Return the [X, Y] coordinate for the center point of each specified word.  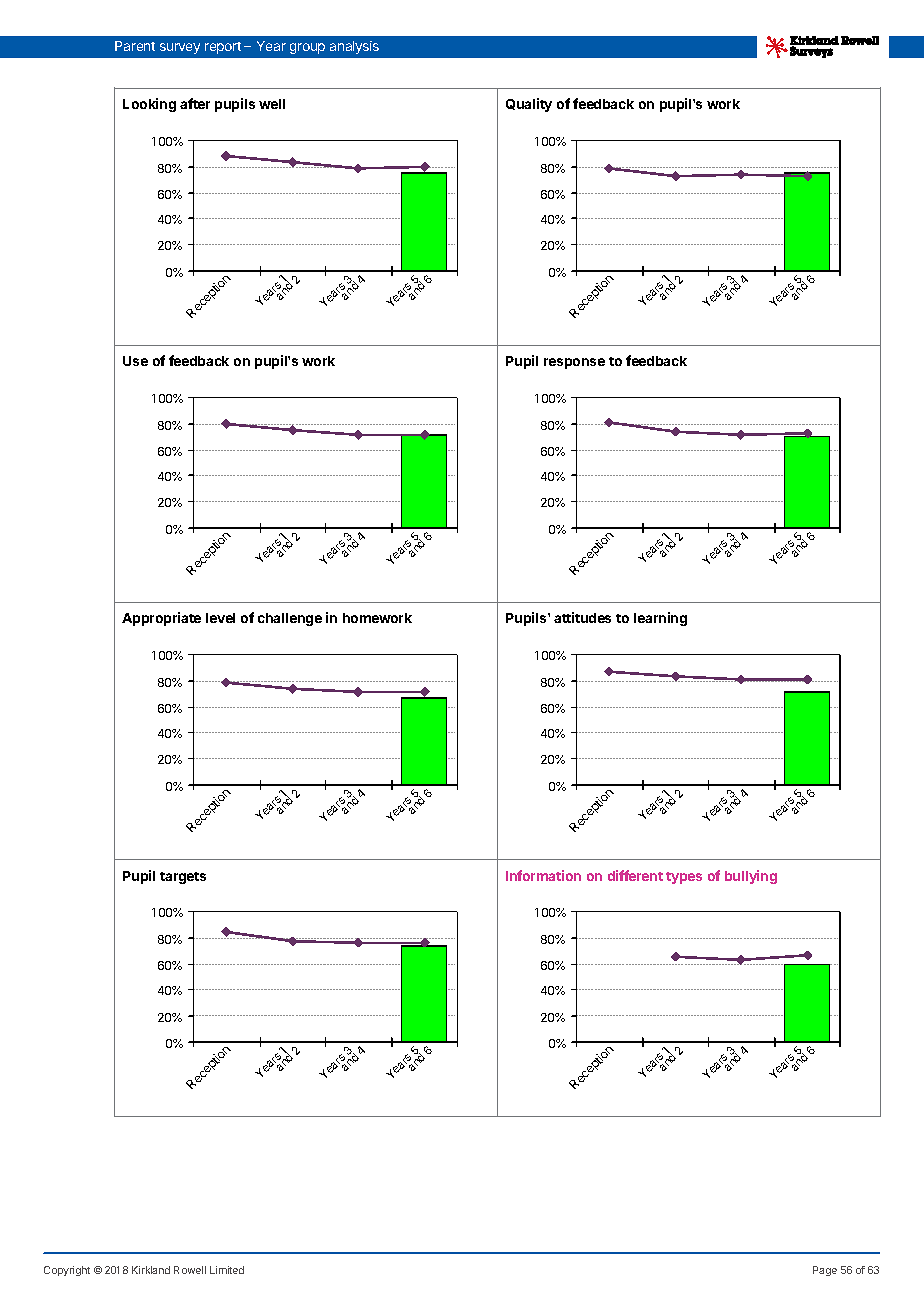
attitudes [582, 617]
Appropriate [161, 619]
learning [660, 619]
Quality [529, 105]
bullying [751, 877]
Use [135, 361]
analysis [354, 47]
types [684, 878]
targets [183, 878]
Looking [149, 105]
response [574, 363]
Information [543, 875]
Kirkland [151, 1270]
